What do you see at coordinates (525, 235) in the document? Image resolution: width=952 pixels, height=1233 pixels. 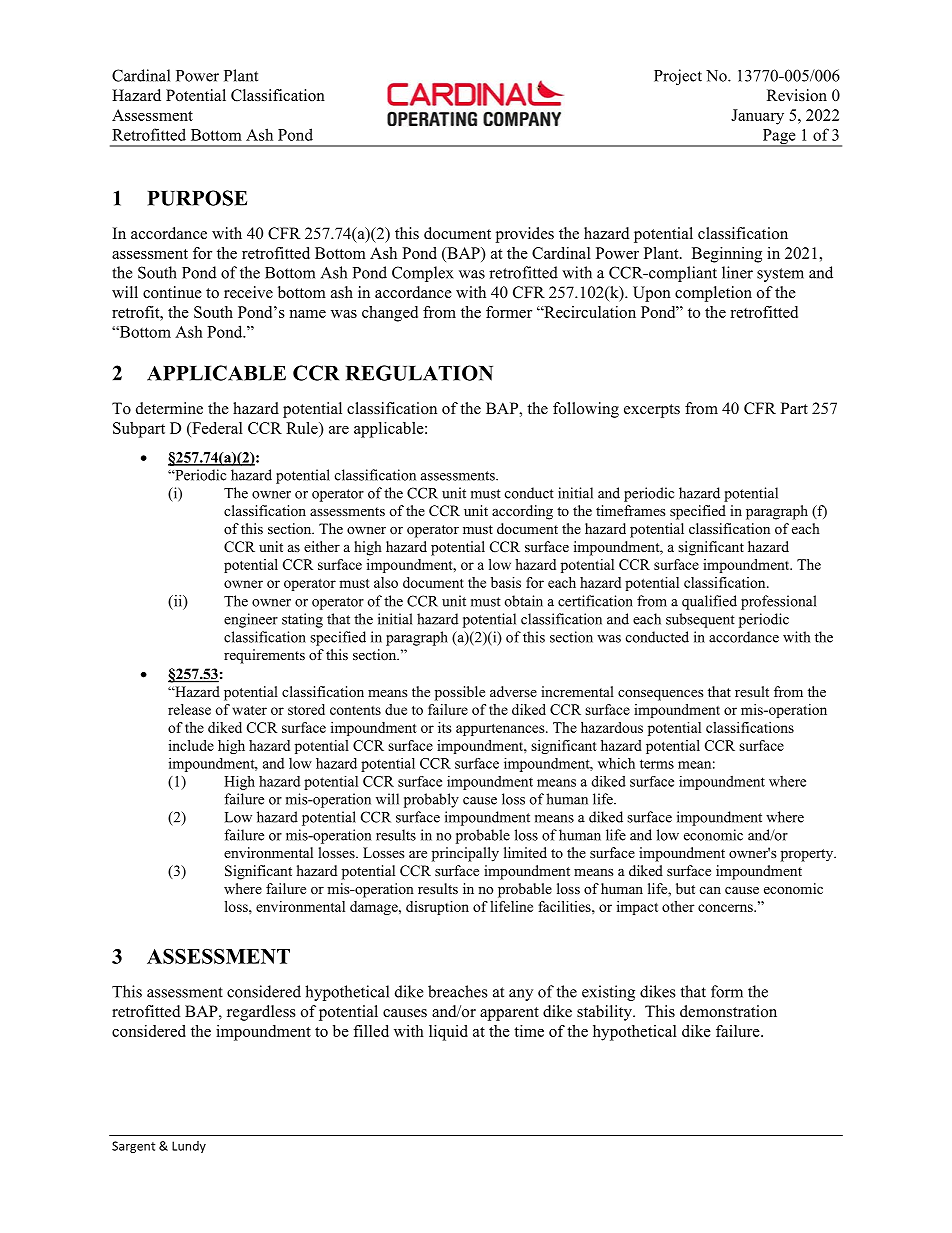 I see `provides` at bounding box center [525, 235].
